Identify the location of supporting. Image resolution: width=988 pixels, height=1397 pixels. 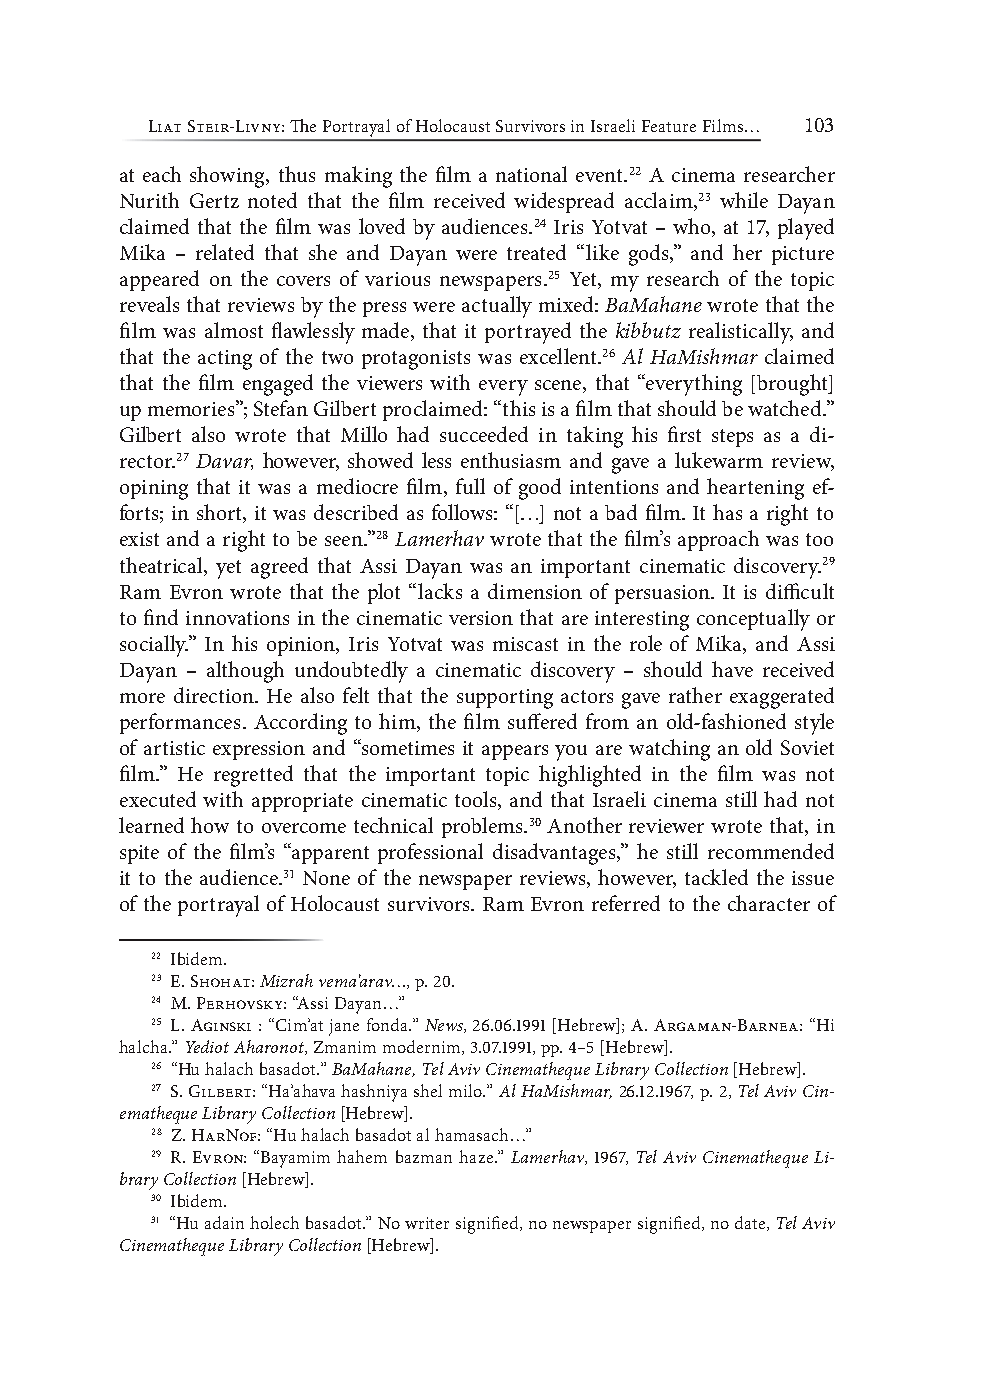
(505, 699).
